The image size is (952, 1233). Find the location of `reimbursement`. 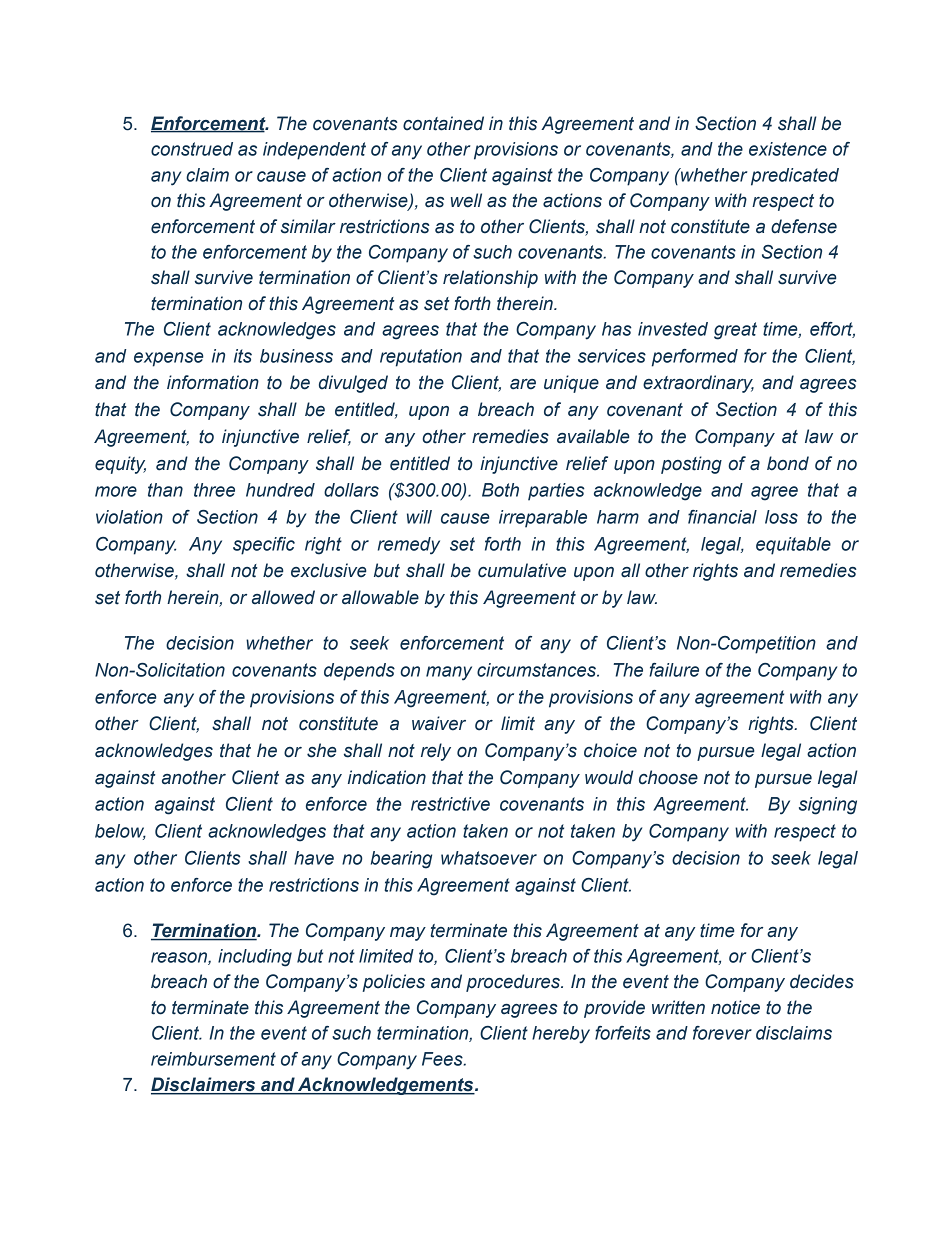

reimbursement is located at coordinates (213, 1059).
